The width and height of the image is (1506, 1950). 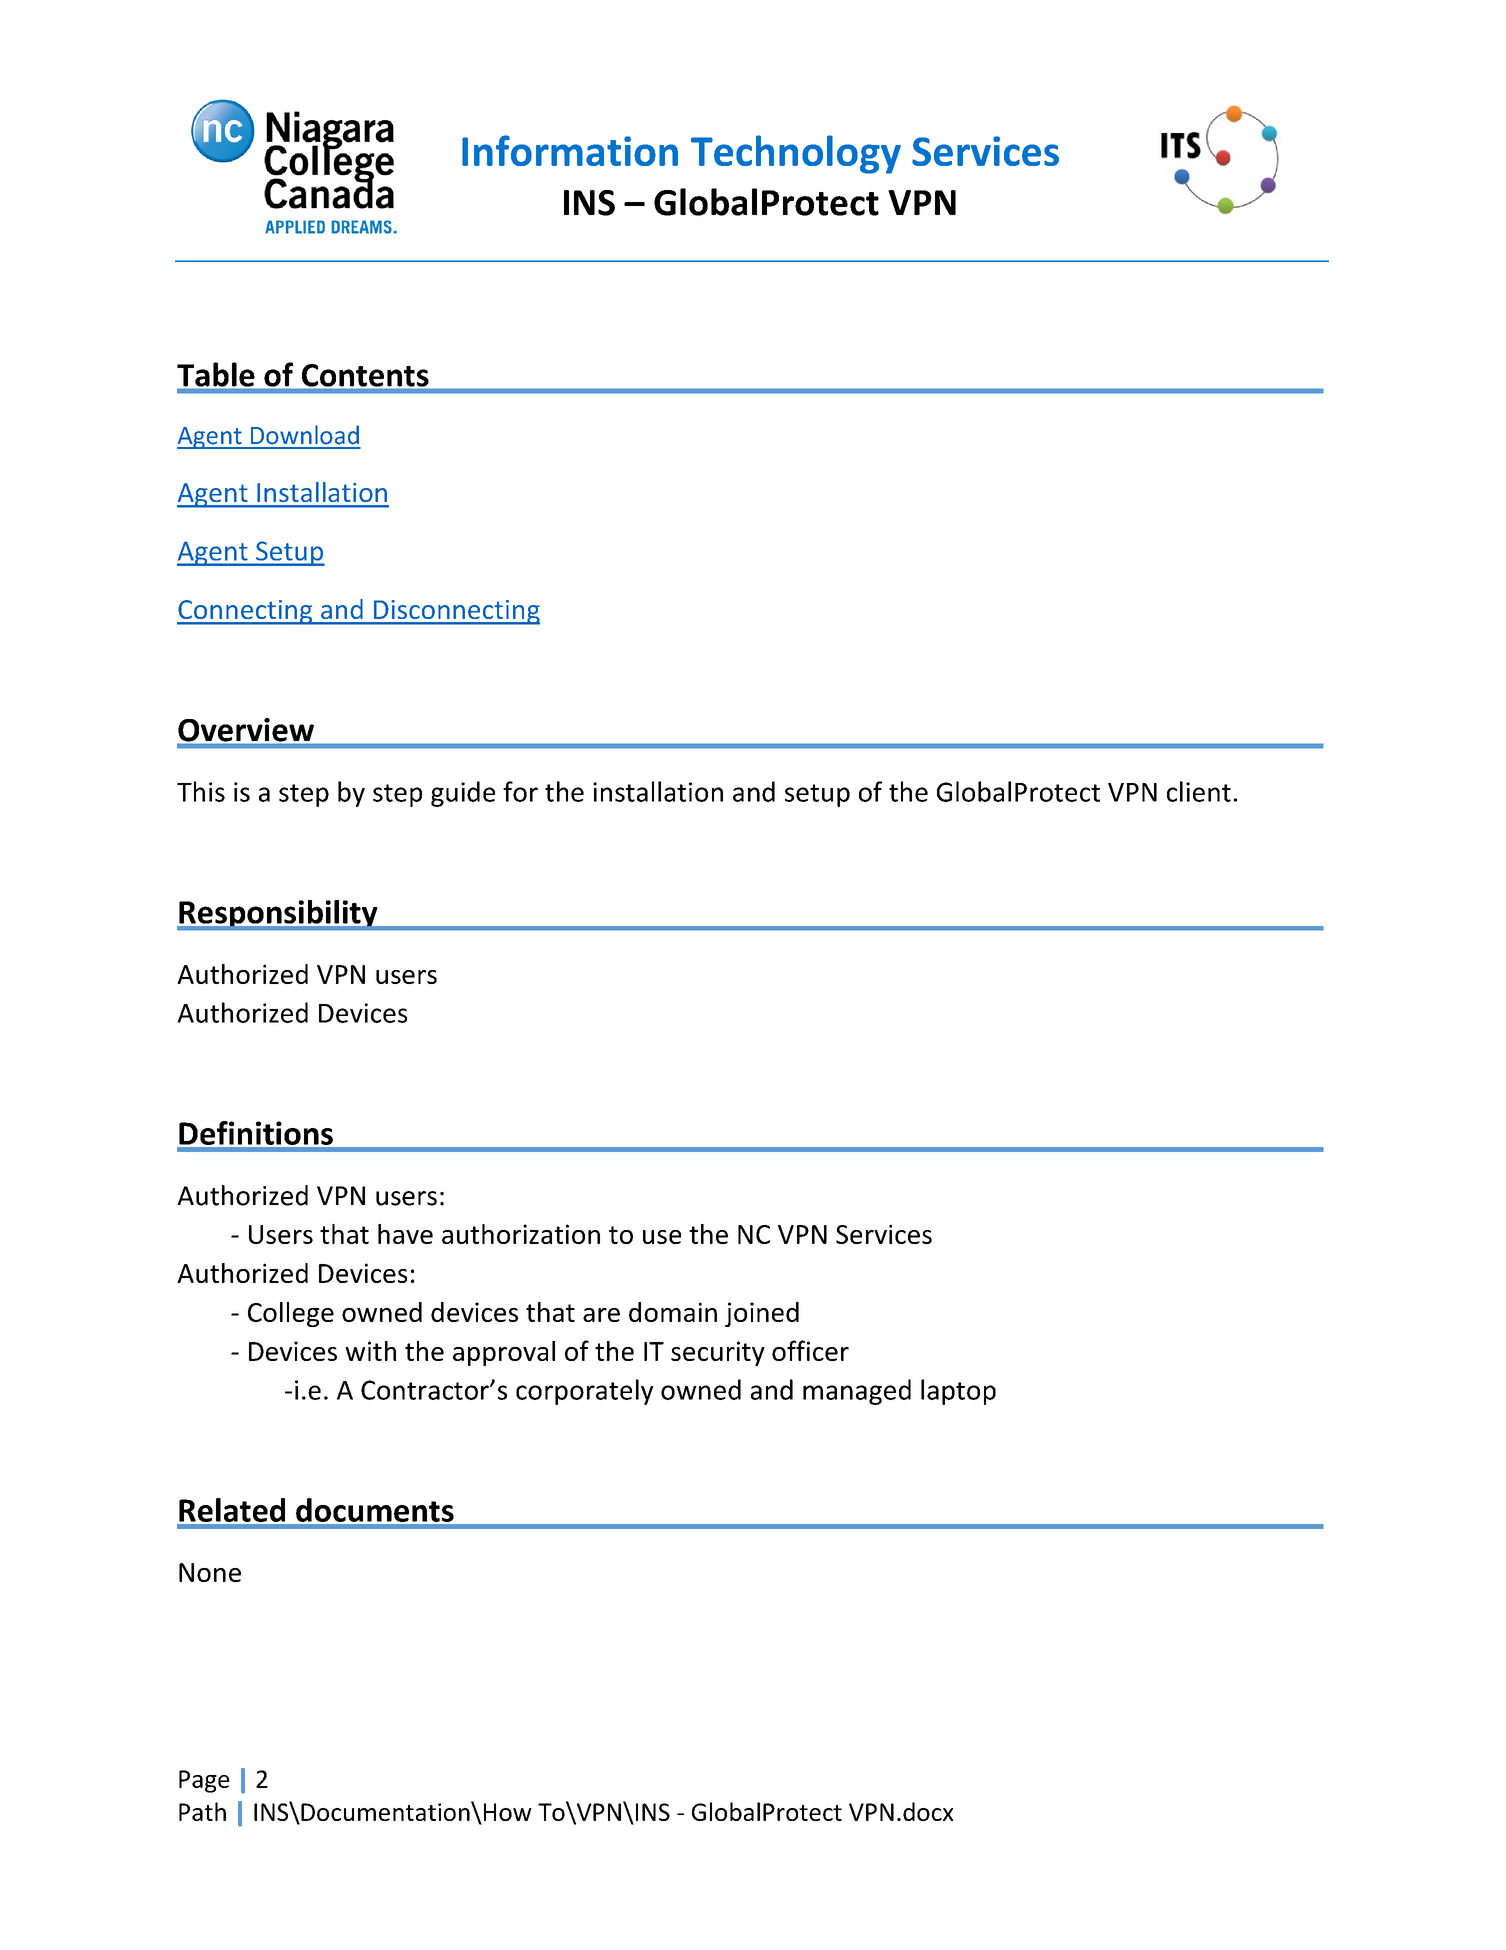 What do you see at coordinates (585, 1392) in the image?
I see `corporately` at bounding box center [585, 1392].
